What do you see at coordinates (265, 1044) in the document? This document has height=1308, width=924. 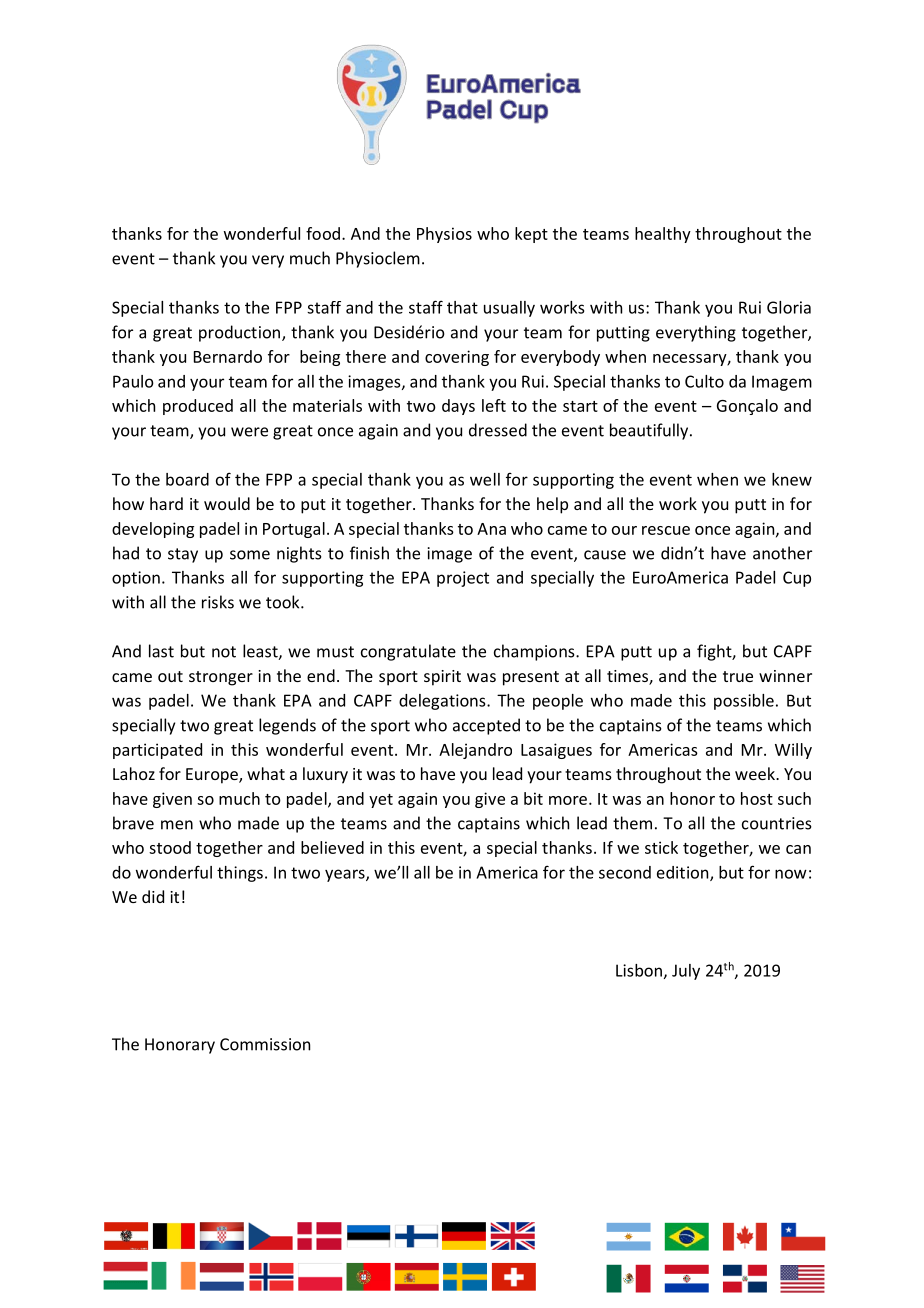 I see `Commission` at bounding box center [265, 1044].
